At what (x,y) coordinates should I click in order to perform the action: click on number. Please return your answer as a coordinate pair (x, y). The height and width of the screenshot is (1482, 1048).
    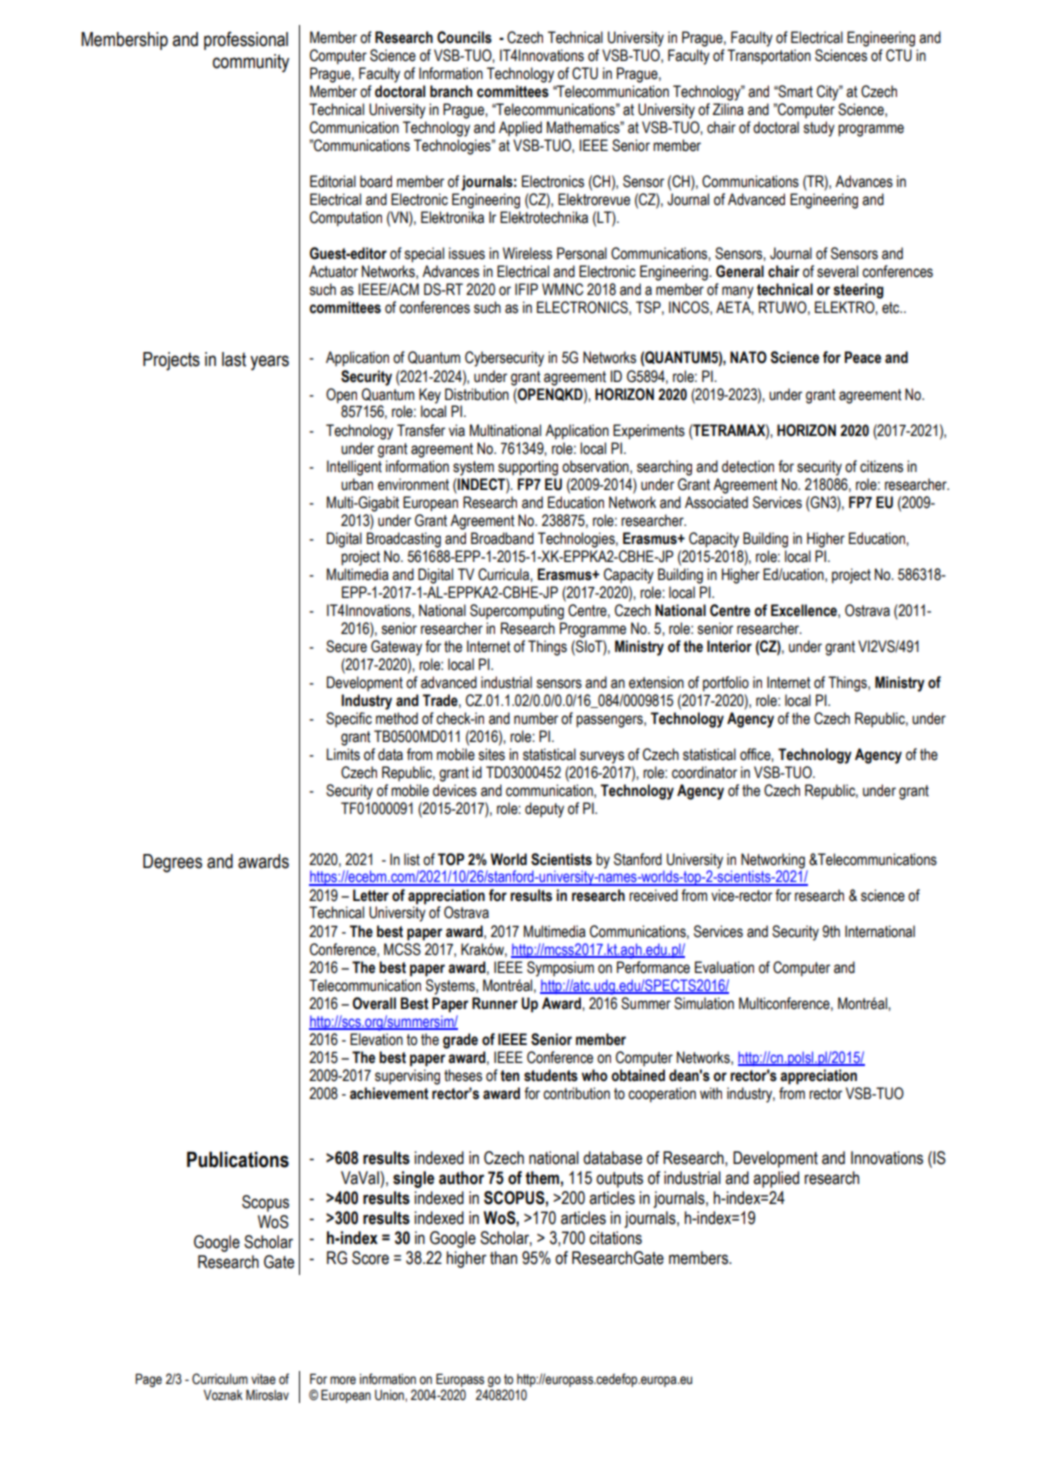
    Looking at the image, I should click on (536, 718).
